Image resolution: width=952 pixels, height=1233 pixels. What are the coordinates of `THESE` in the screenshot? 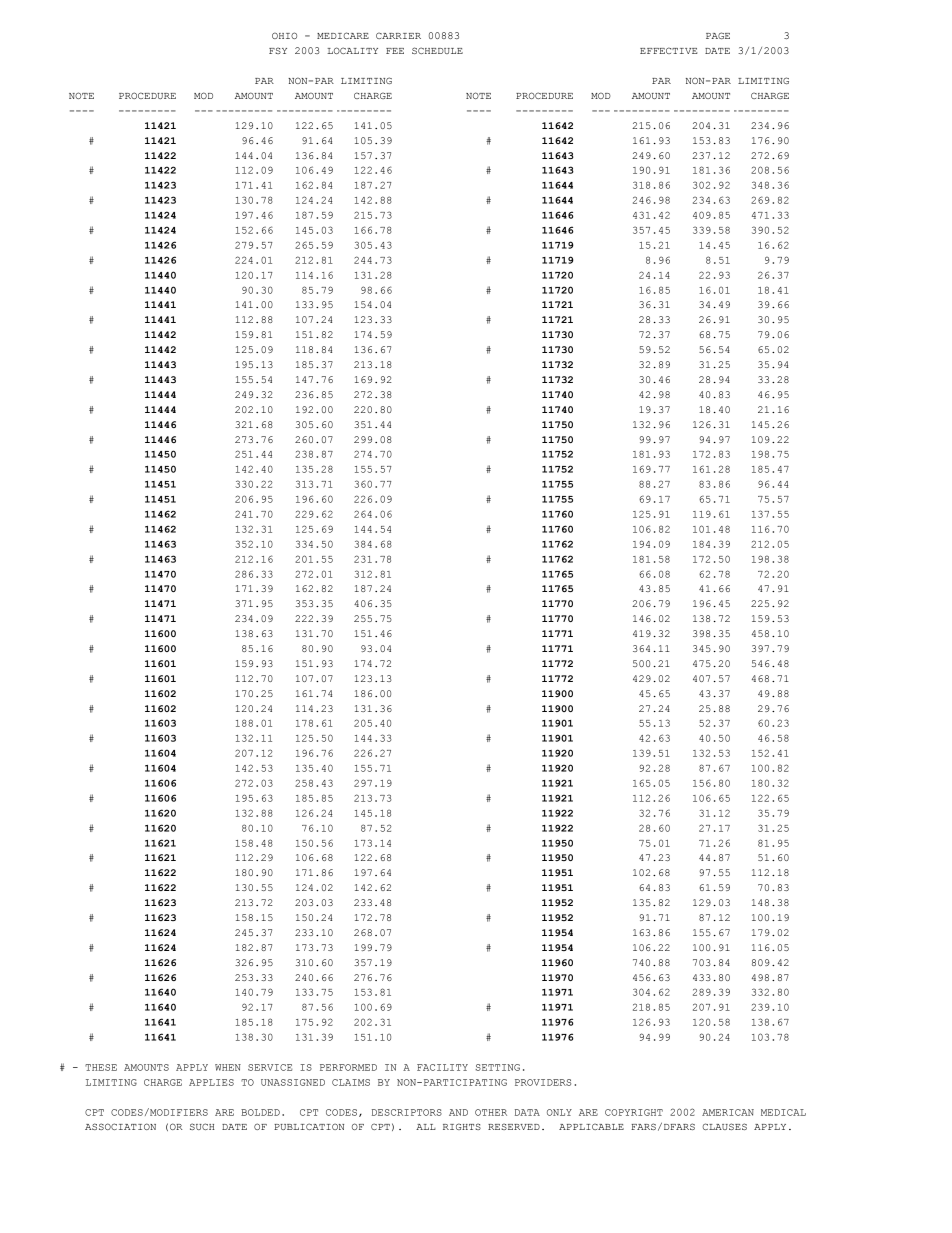 It's located at (101, 1067).
